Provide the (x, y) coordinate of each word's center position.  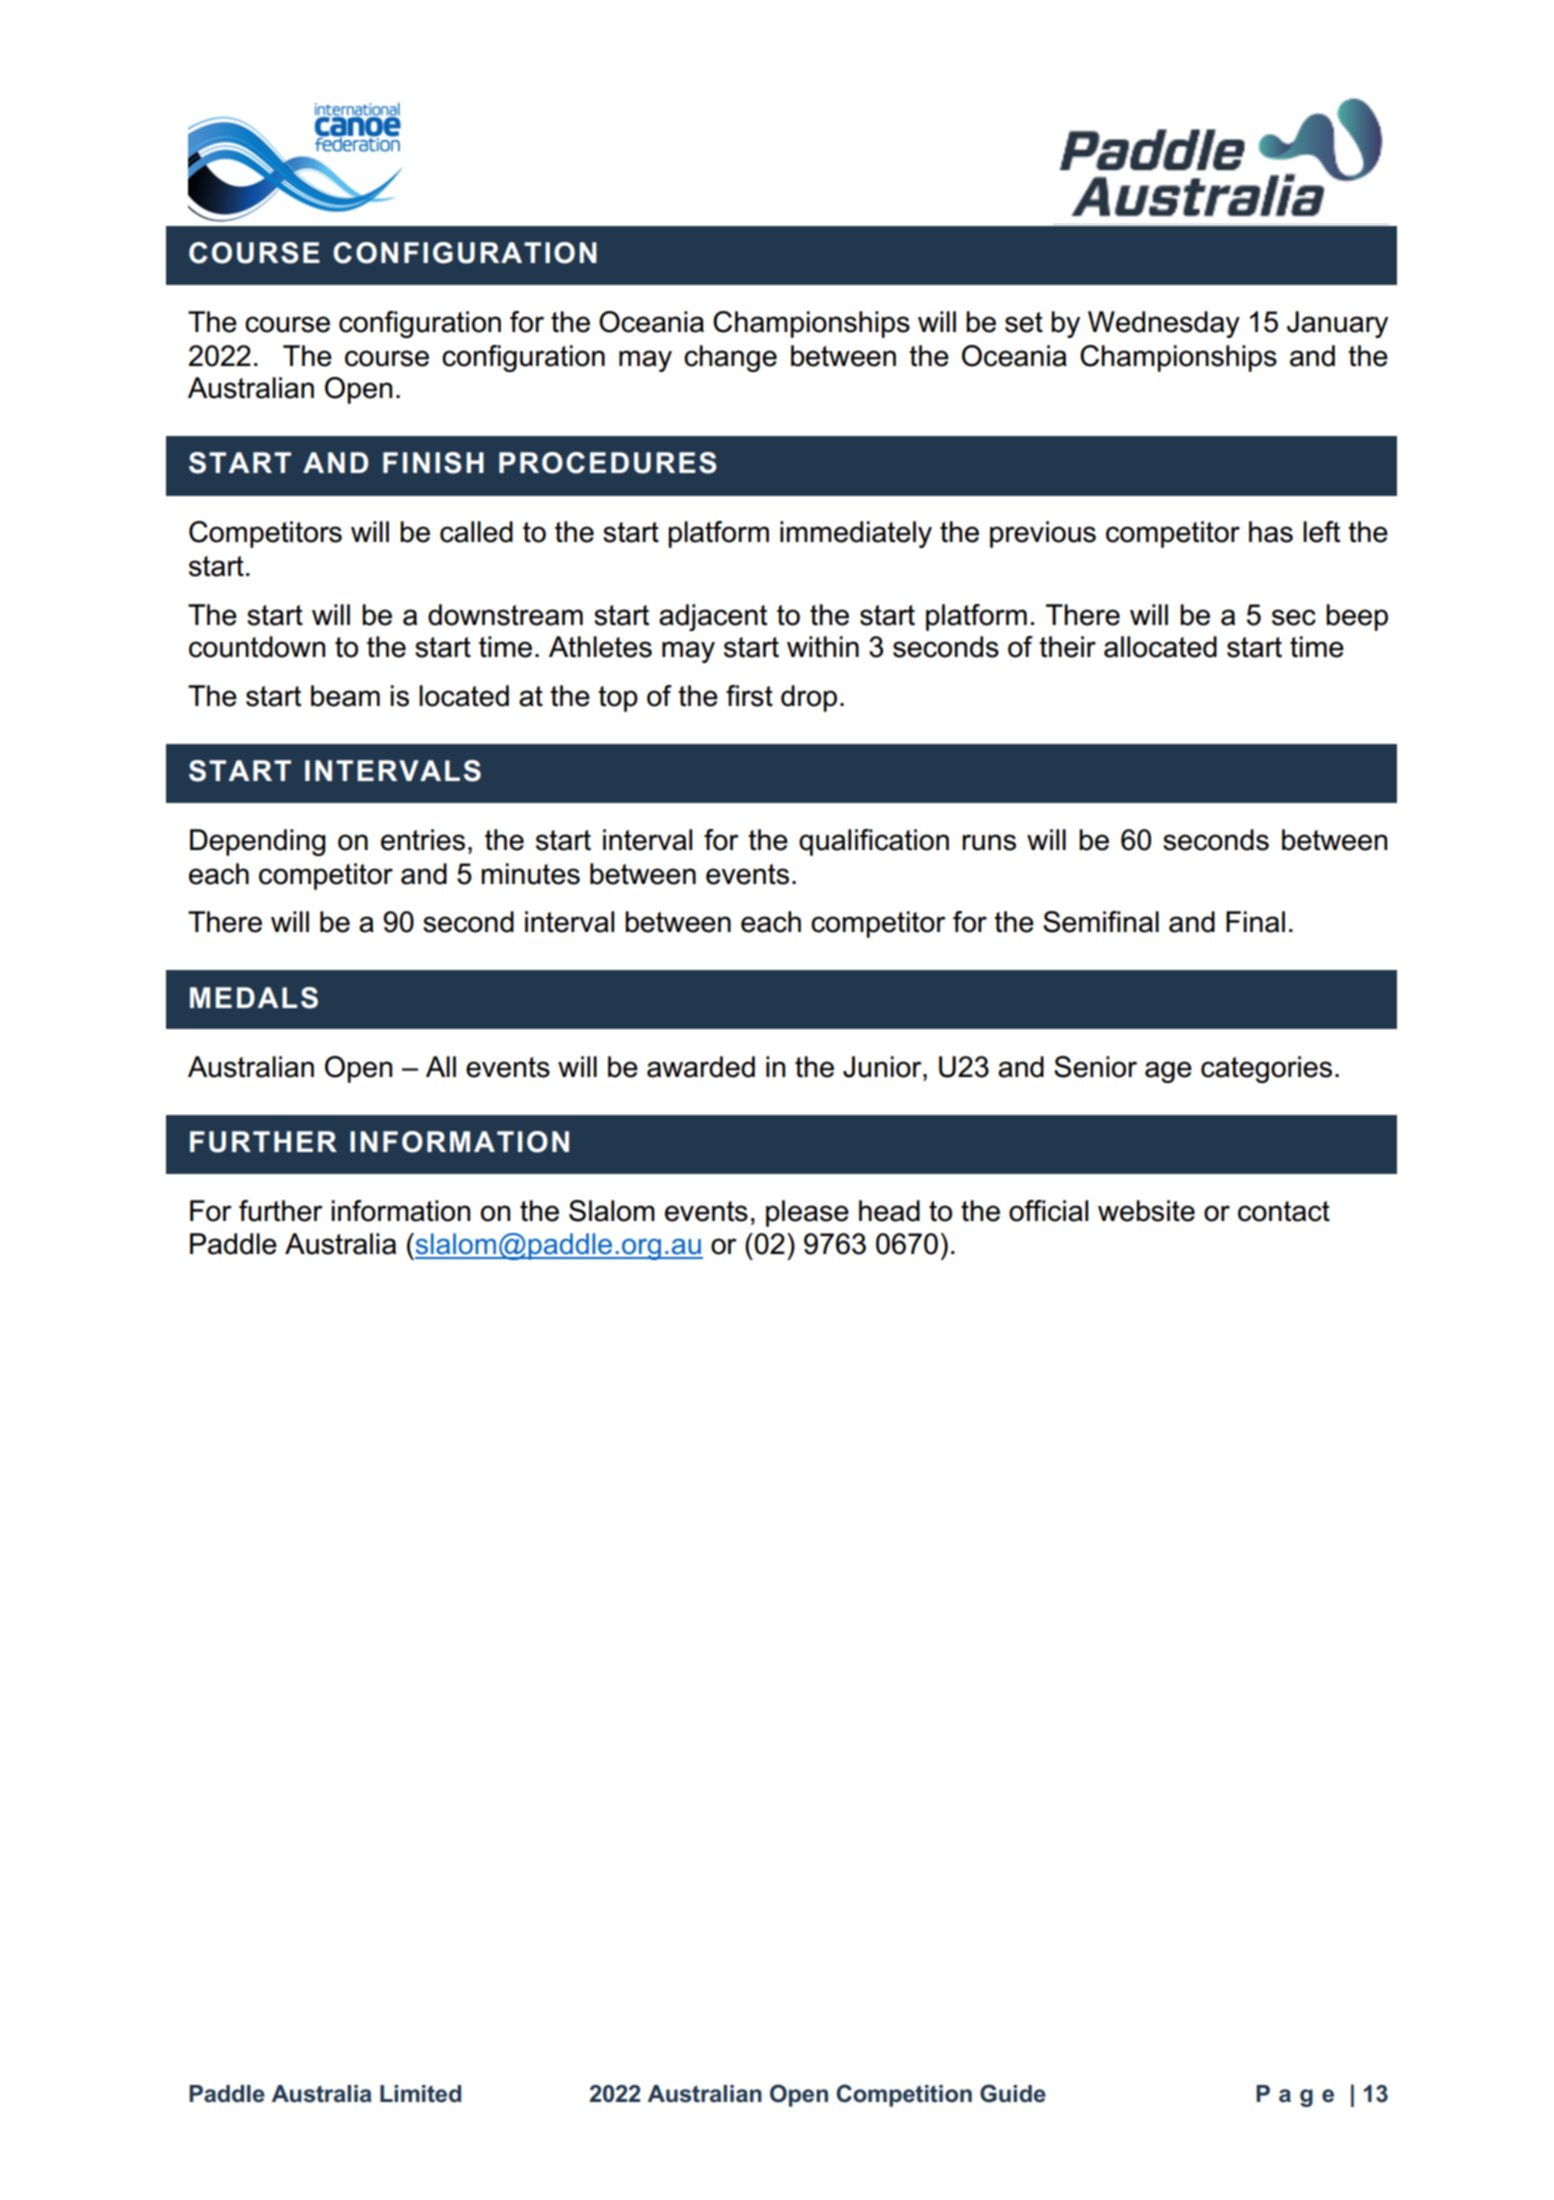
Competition (904, 2095)
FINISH (433, 463)
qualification (874, 842)
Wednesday (1164, 324)
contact (1284, 1211)
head (889, 1211)
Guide (1013, 2093)
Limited (420, 2094)
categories (1266, 1069)
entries (423, 840)
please (807, 1213)
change (730, 358)
